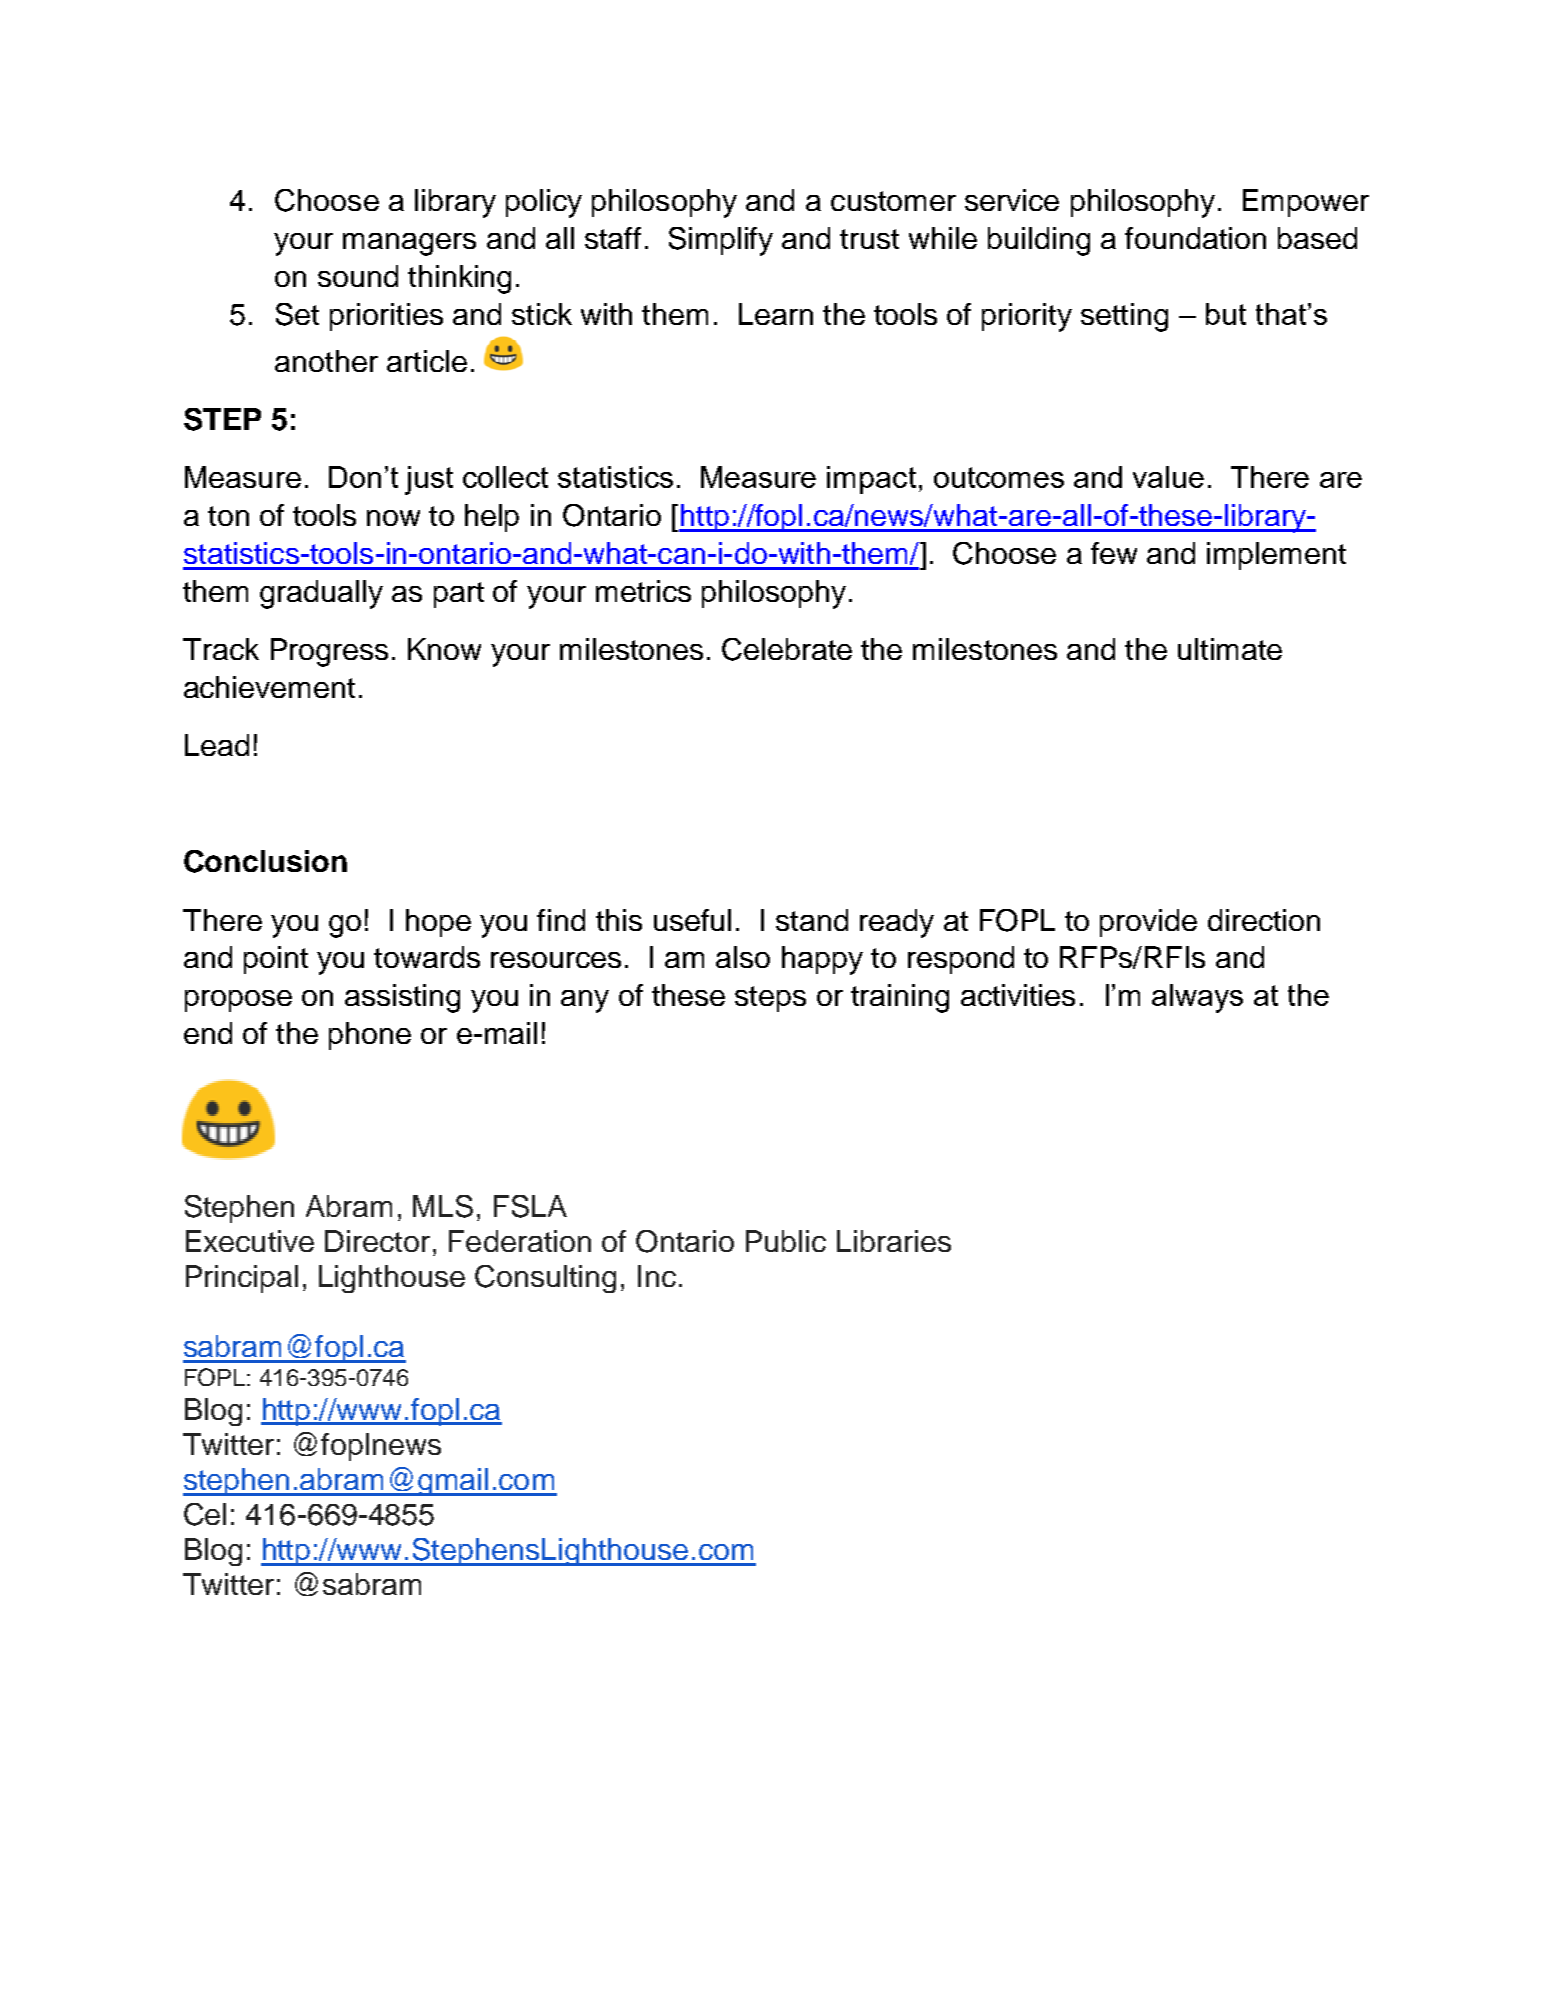 The height and width of the page is (2012, 1554). I want to click on gradually, so click(321, 594).
